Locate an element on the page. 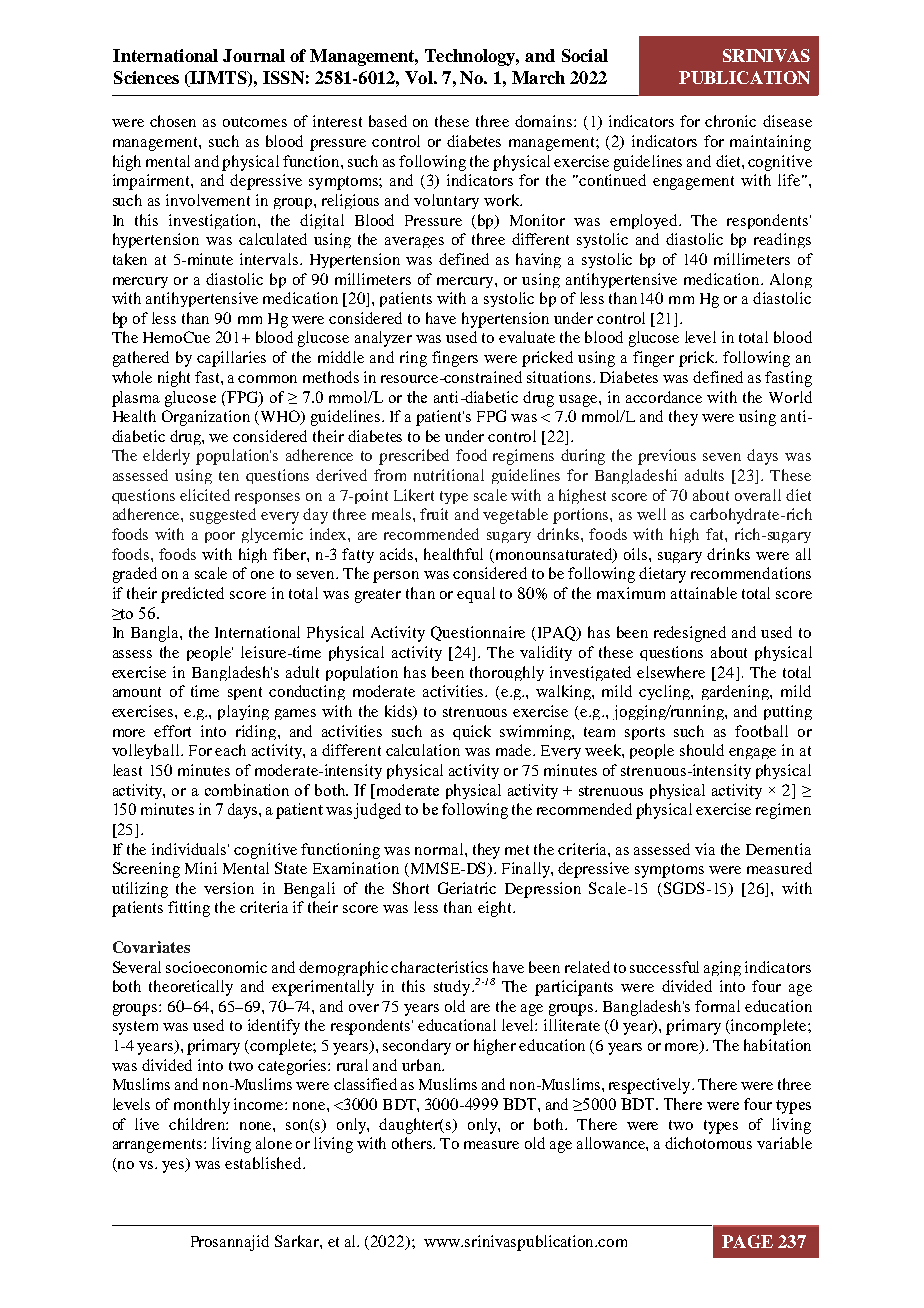 This document has width=924, height=1308. Questionnaire is located at coordinates (478, 633).
